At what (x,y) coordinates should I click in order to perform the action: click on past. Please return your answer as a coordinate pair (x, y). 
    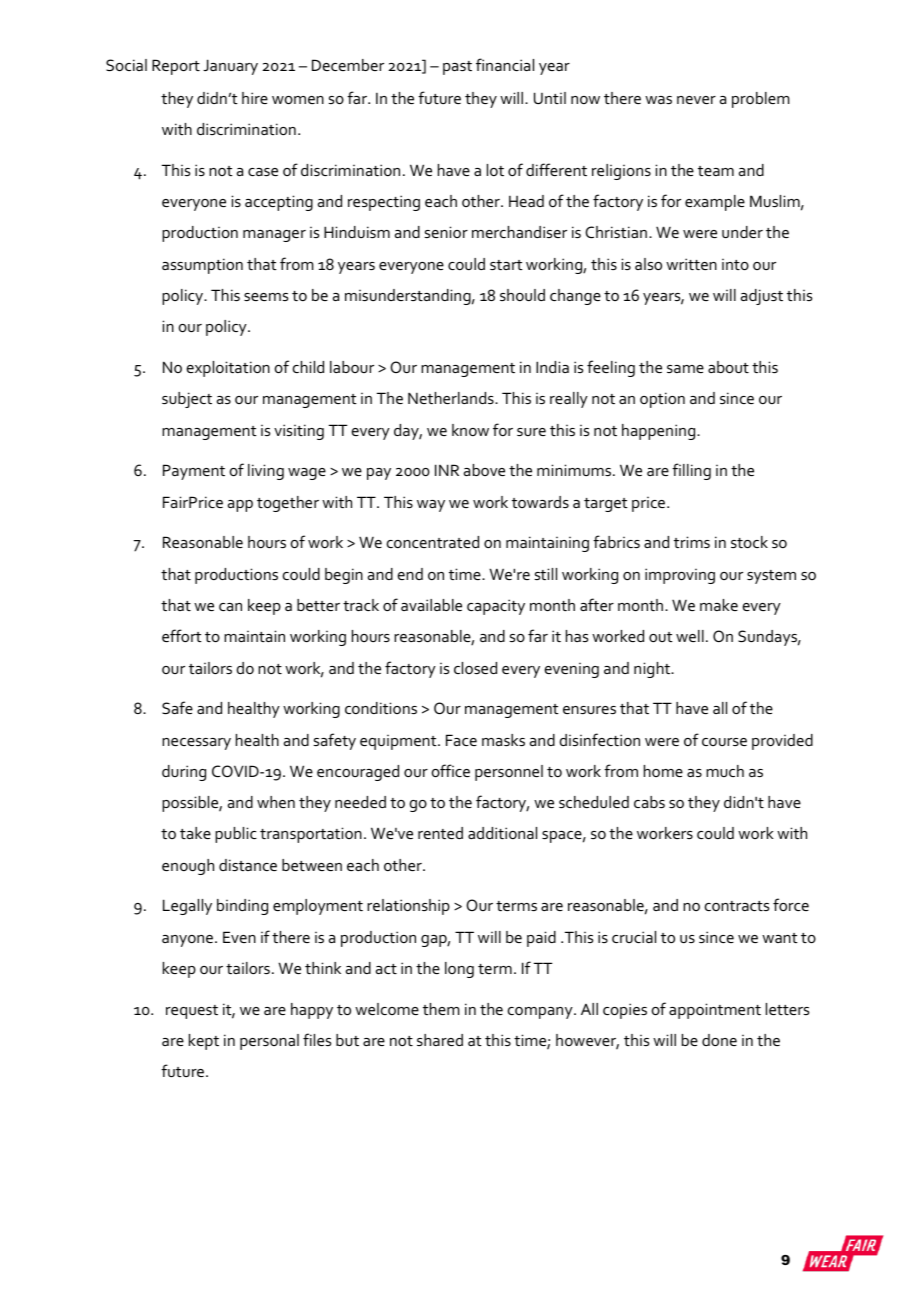
    Looking at the image, I should click on (457, 68).
